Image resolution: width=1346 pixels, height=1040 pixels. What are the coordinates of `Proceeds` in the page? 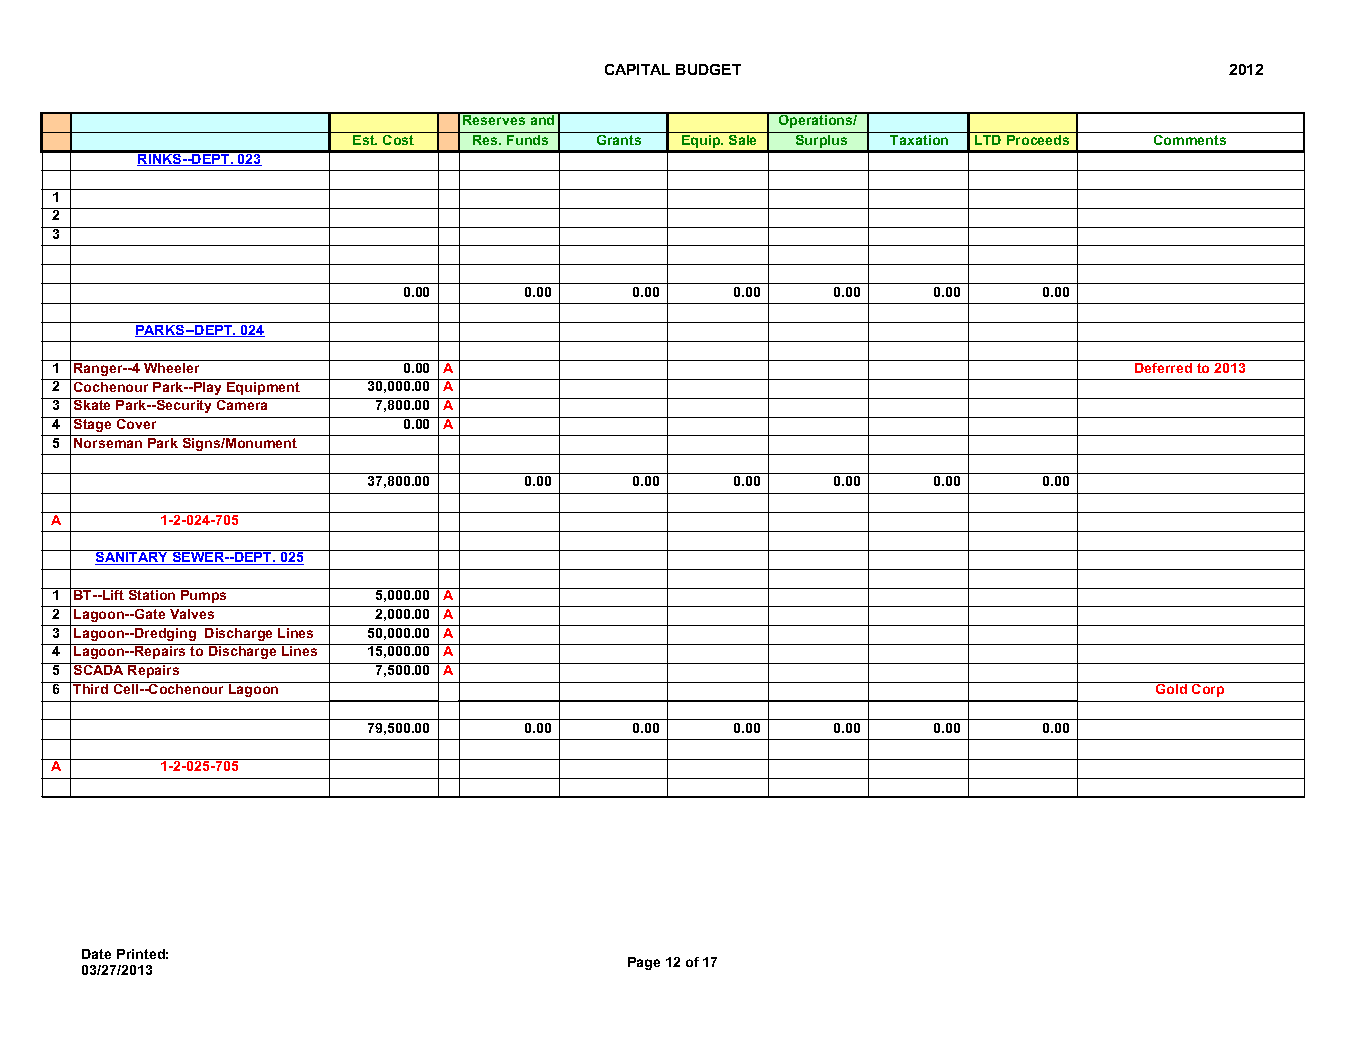 It's located at (1038, 140).
